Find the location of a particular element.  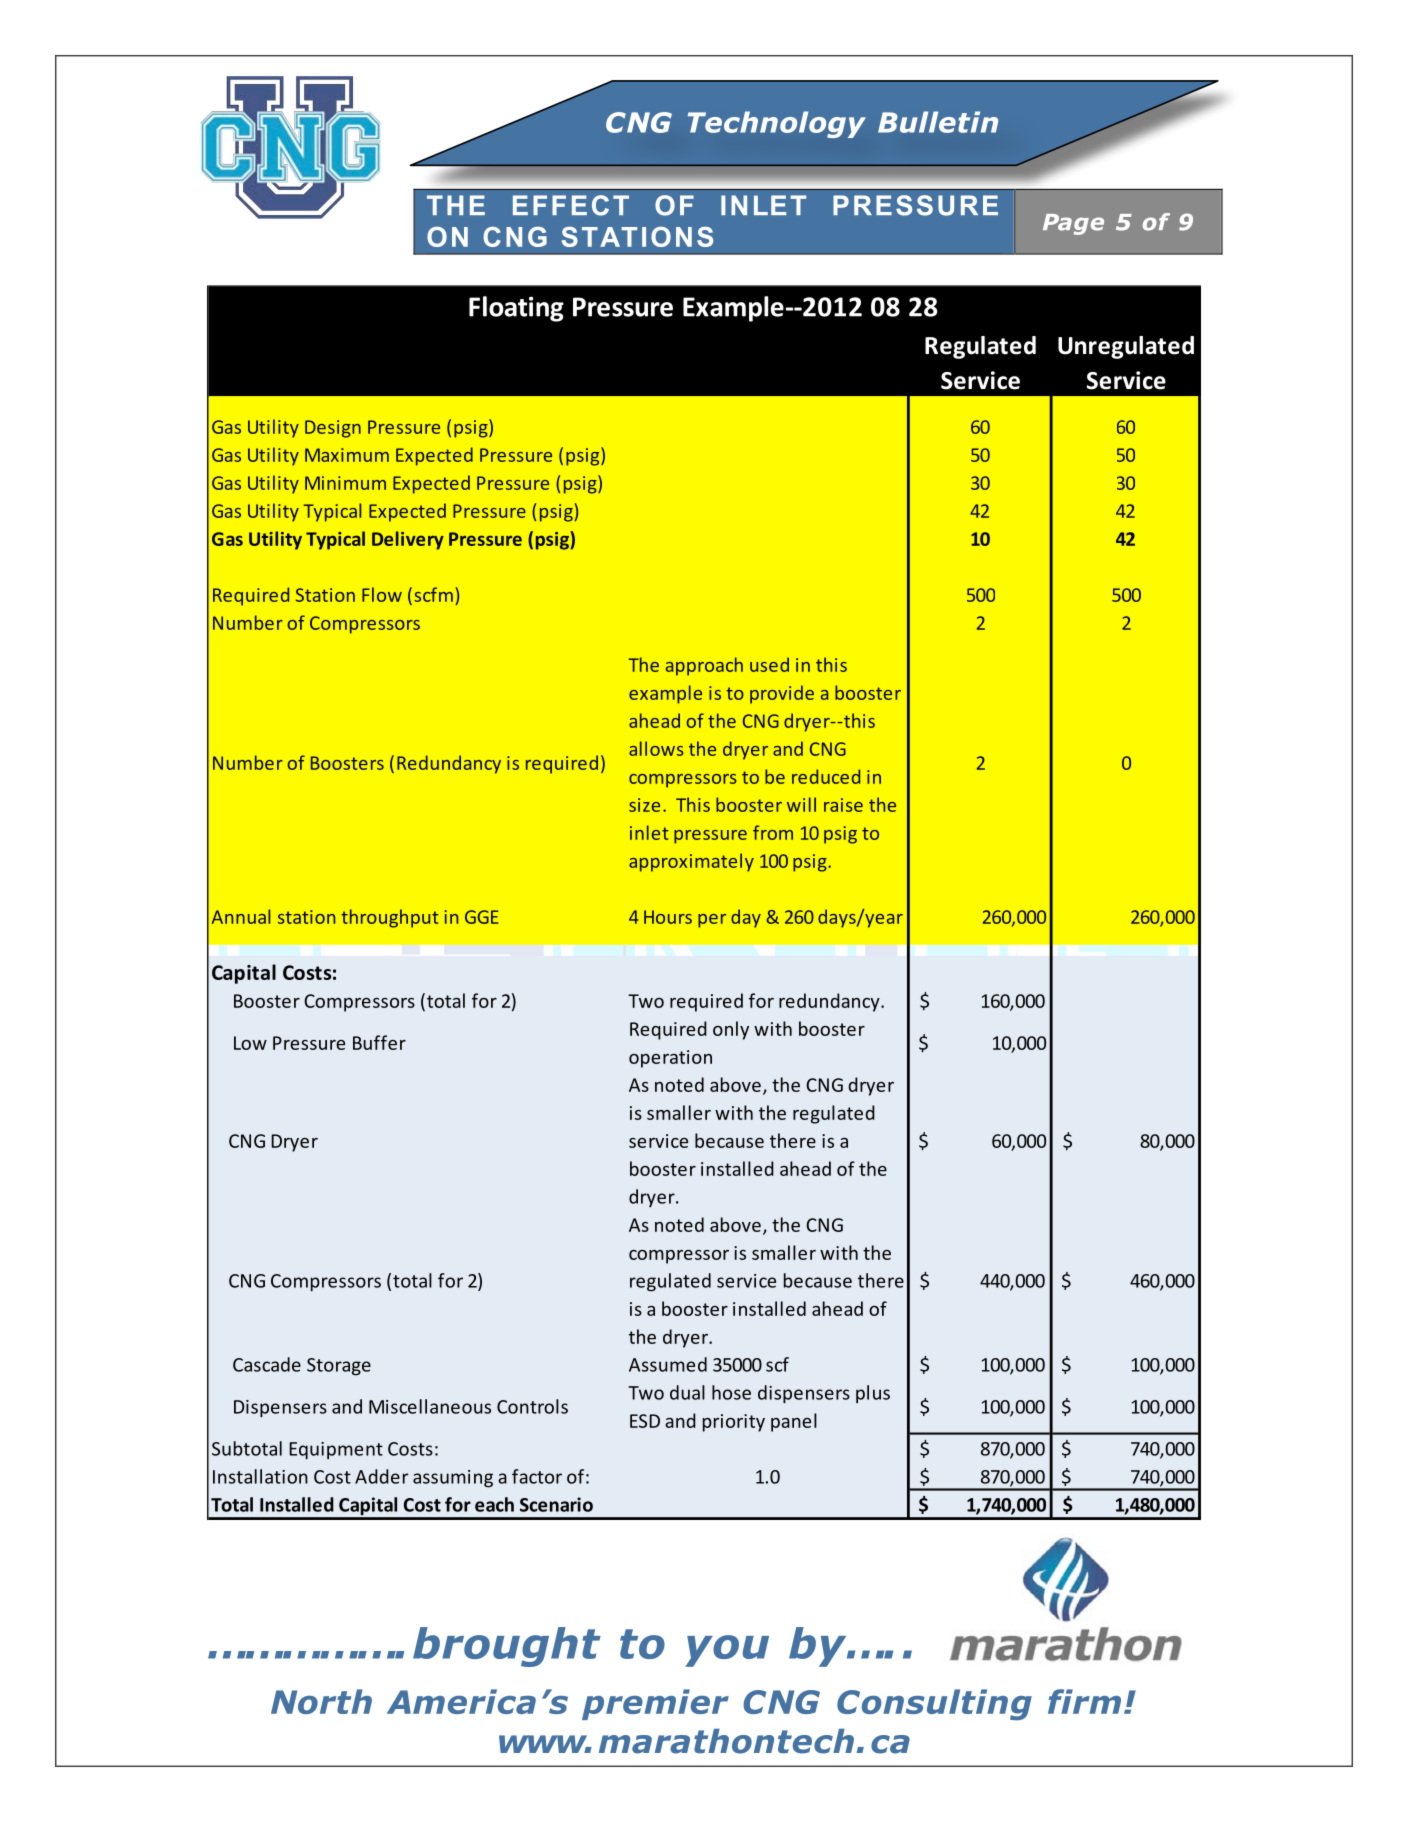

Assumed is located at coordinates (668, 1364).
